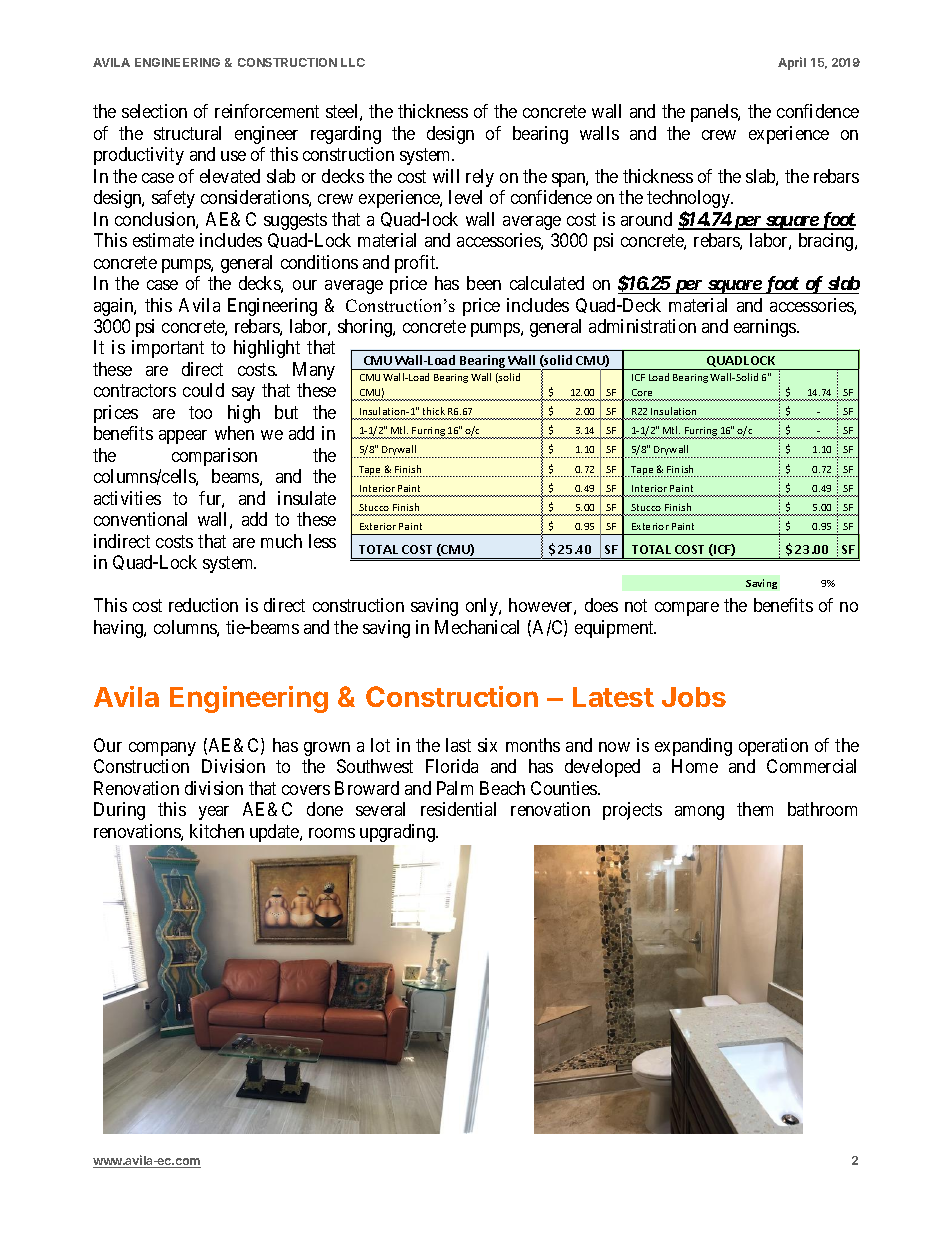 The height and width of the image is (1233, 952). What do you see at coordinates (477, 627) in the image?
I see `Mechanical` at bounding box center [477, 627].
